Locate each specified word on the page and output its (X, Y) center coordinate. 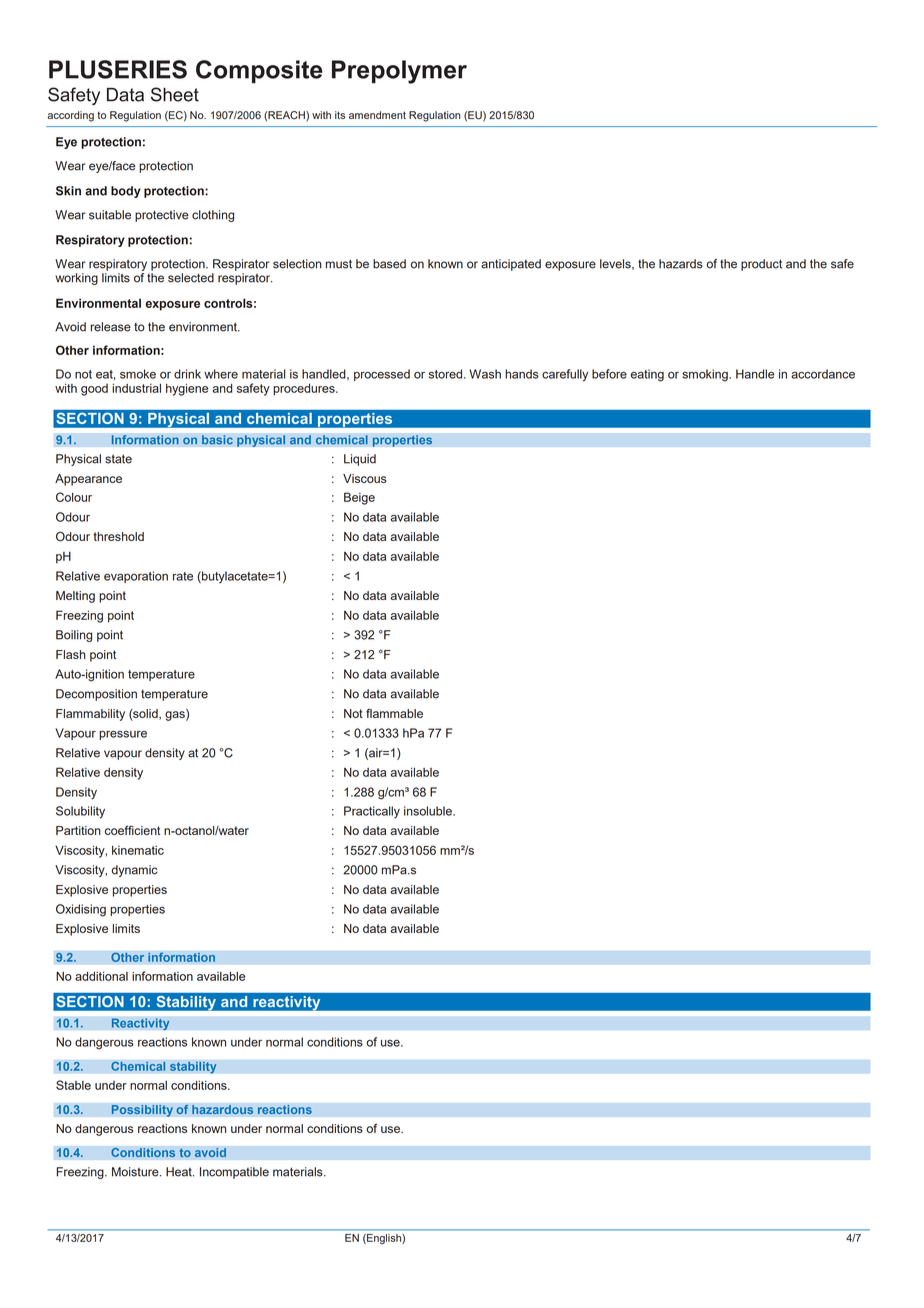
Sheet (175, 94)
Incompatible (234, 1173)
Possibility (142, 1111)
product (761, 265)
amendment (377, 115)
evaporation (136, 577)
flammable (394, 713)
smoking (706, 375)
